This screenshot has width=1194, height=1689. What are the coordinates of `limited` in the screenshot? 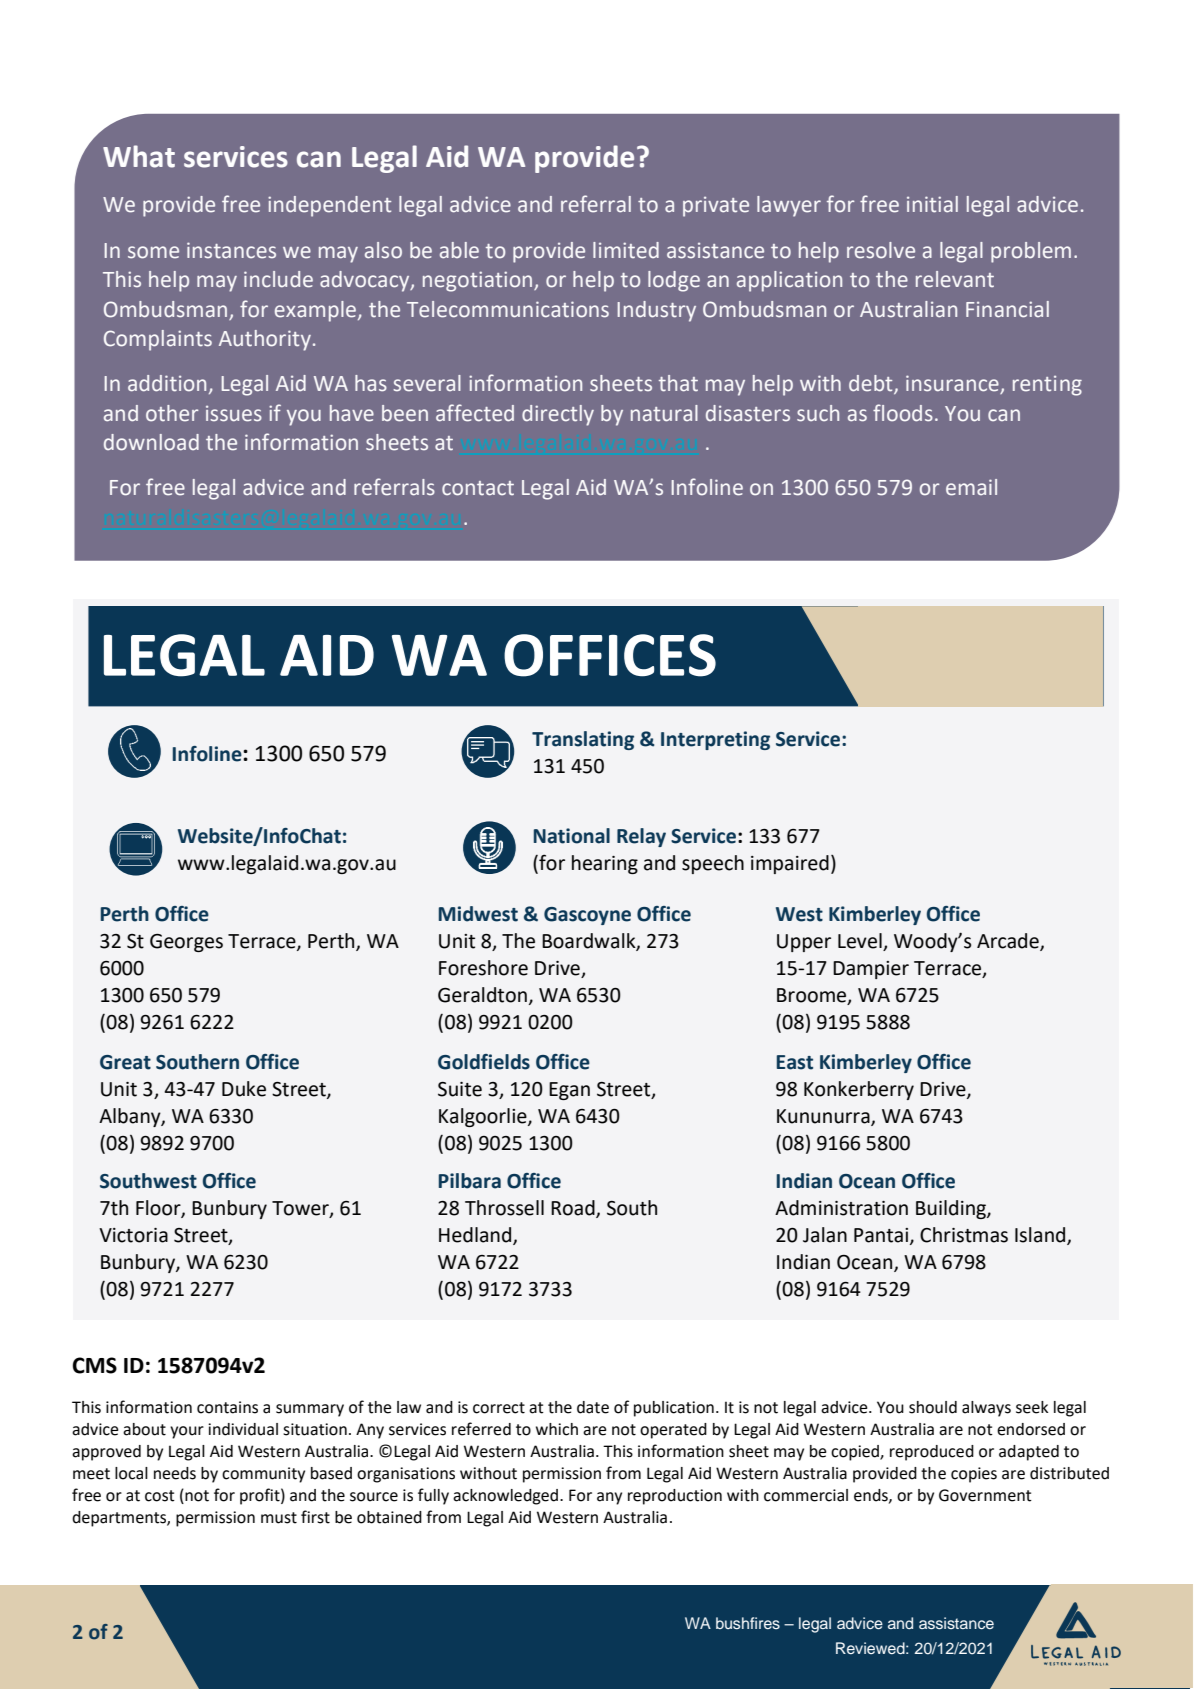 It's located at (626, 250).
